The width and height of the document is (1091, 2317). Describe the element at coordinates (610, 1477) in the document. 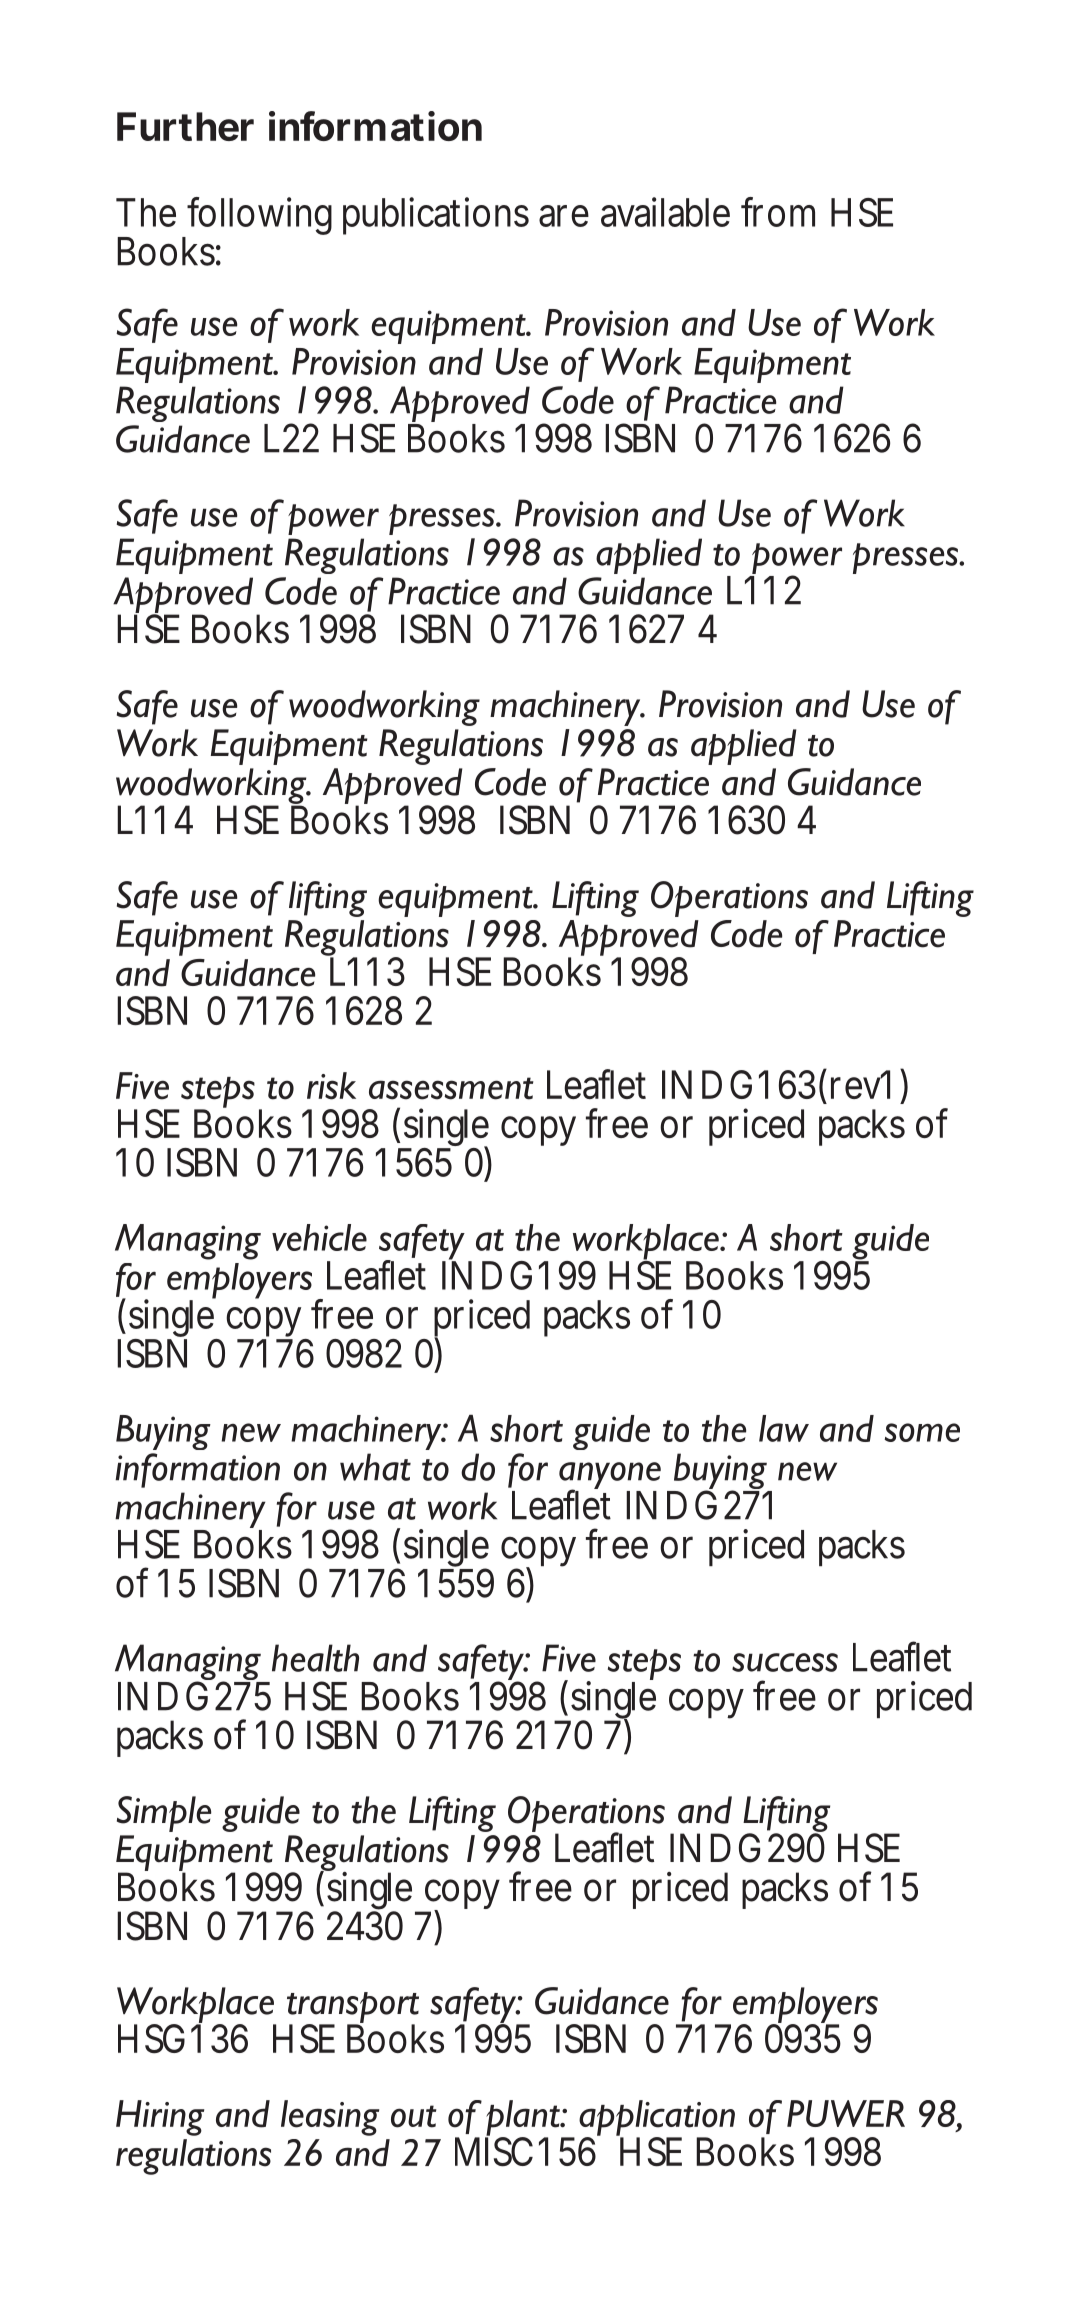

I see `anyone` at that location.
